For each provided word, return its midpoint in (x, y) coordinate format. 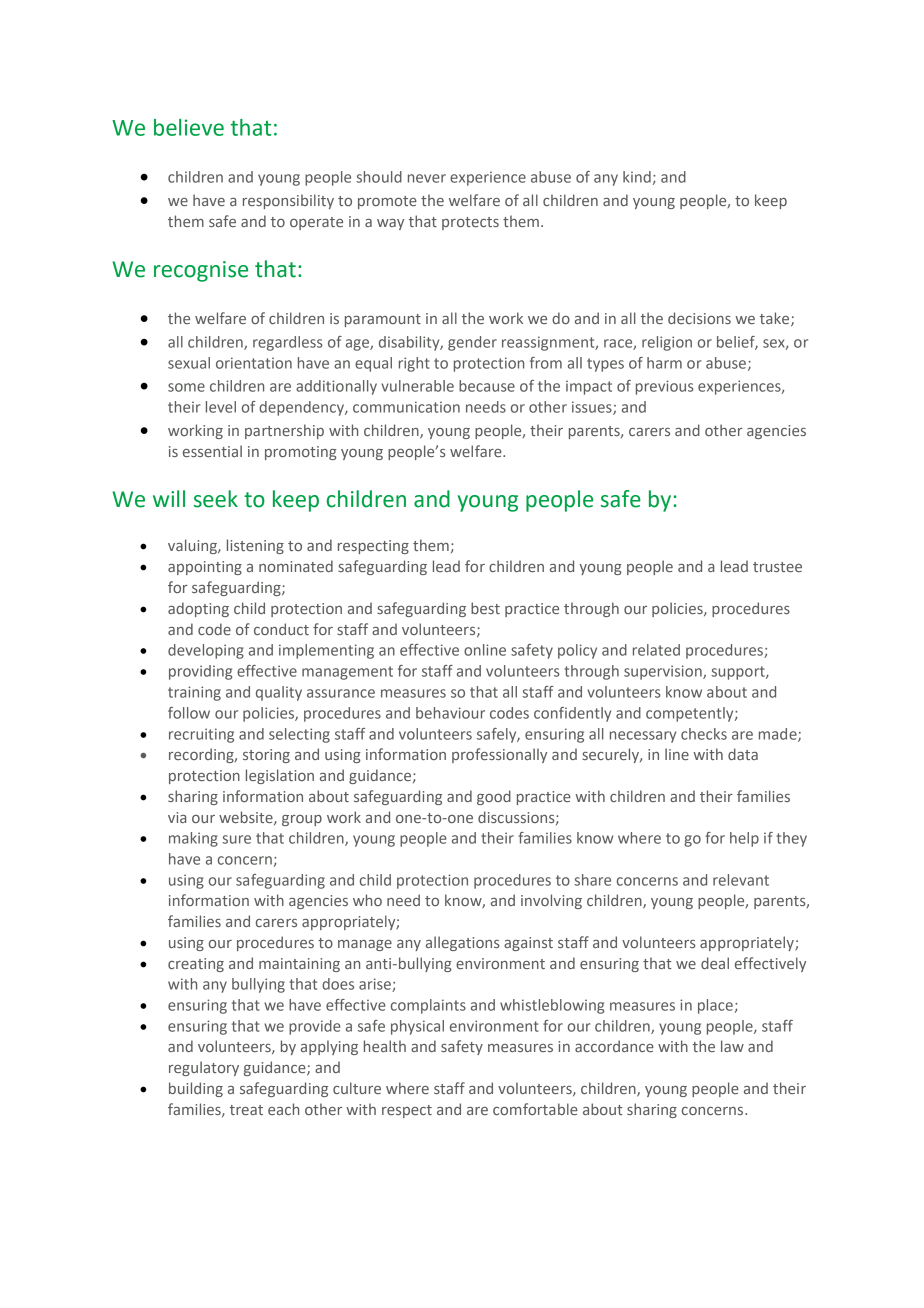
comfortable (535, 1109)
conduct (281, 629)
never (427, 178)
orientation (254, 363)
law (732, 1046)
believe (189, 127)
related (656, 650)
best (485, 608)
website (247, 818)
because (487, 386)
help (744, 839)
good (494, 797)
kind (637, 177)
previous (665, 387)
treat (246, 1110)
